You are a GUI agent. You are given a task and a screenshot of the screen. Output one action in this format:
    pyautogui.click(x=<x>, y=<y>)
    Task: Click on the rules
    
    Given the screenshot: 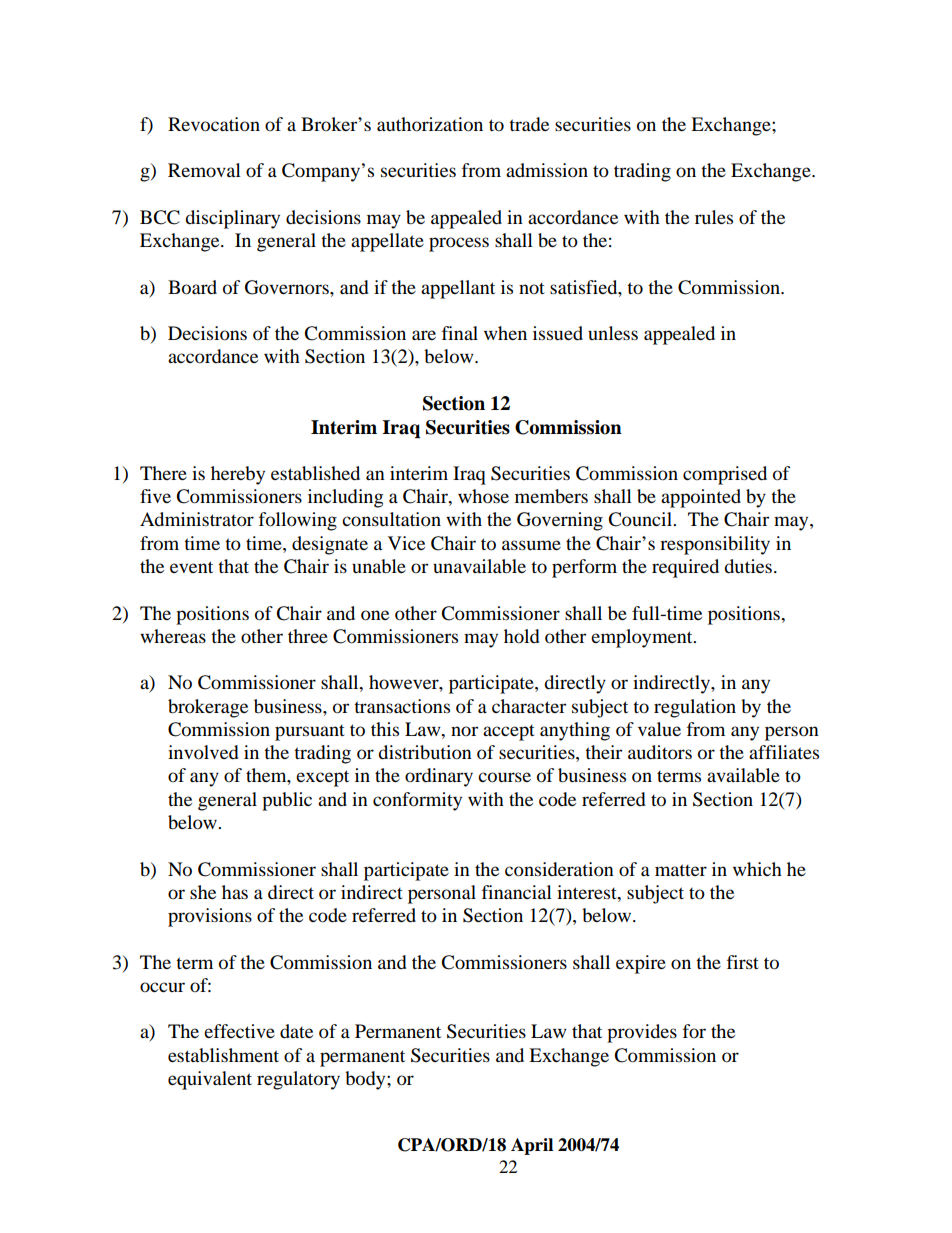 What is the action you would take?
    pyautogui.click(x=714, y=217)
